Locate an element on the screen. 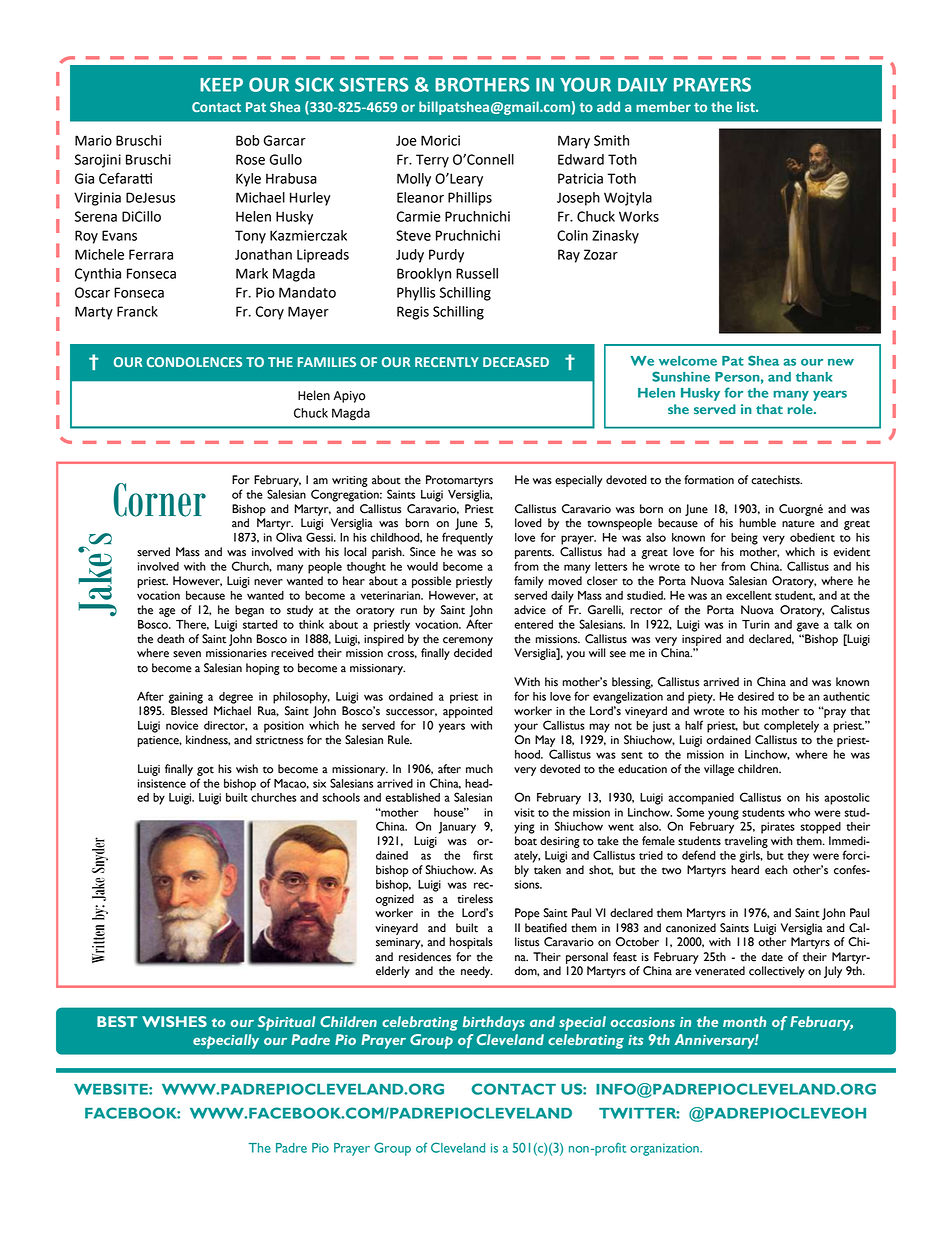 The height and width of the screenshot is (1233, 952). KEEP is located at coordinates (221, 85).
